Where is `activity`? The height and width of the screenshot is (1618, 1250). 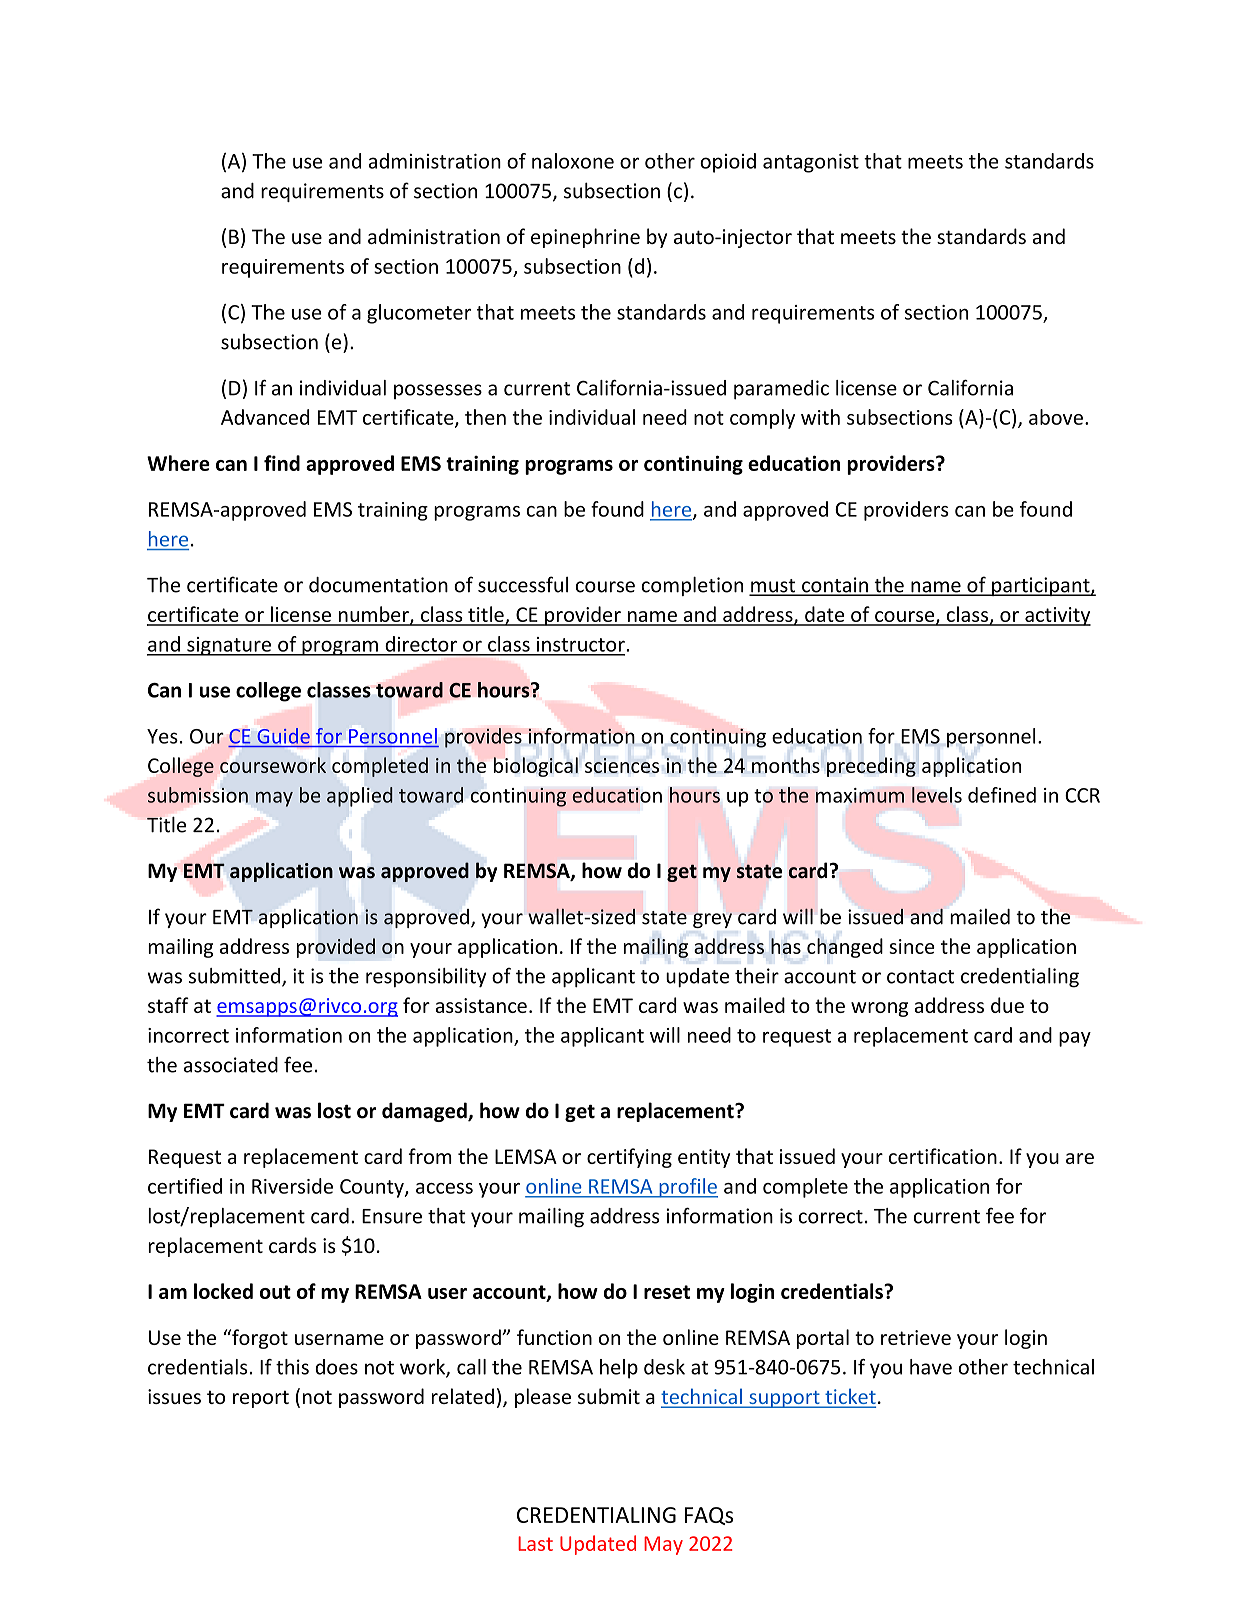 activity is located at coordinates (1057, 616).
